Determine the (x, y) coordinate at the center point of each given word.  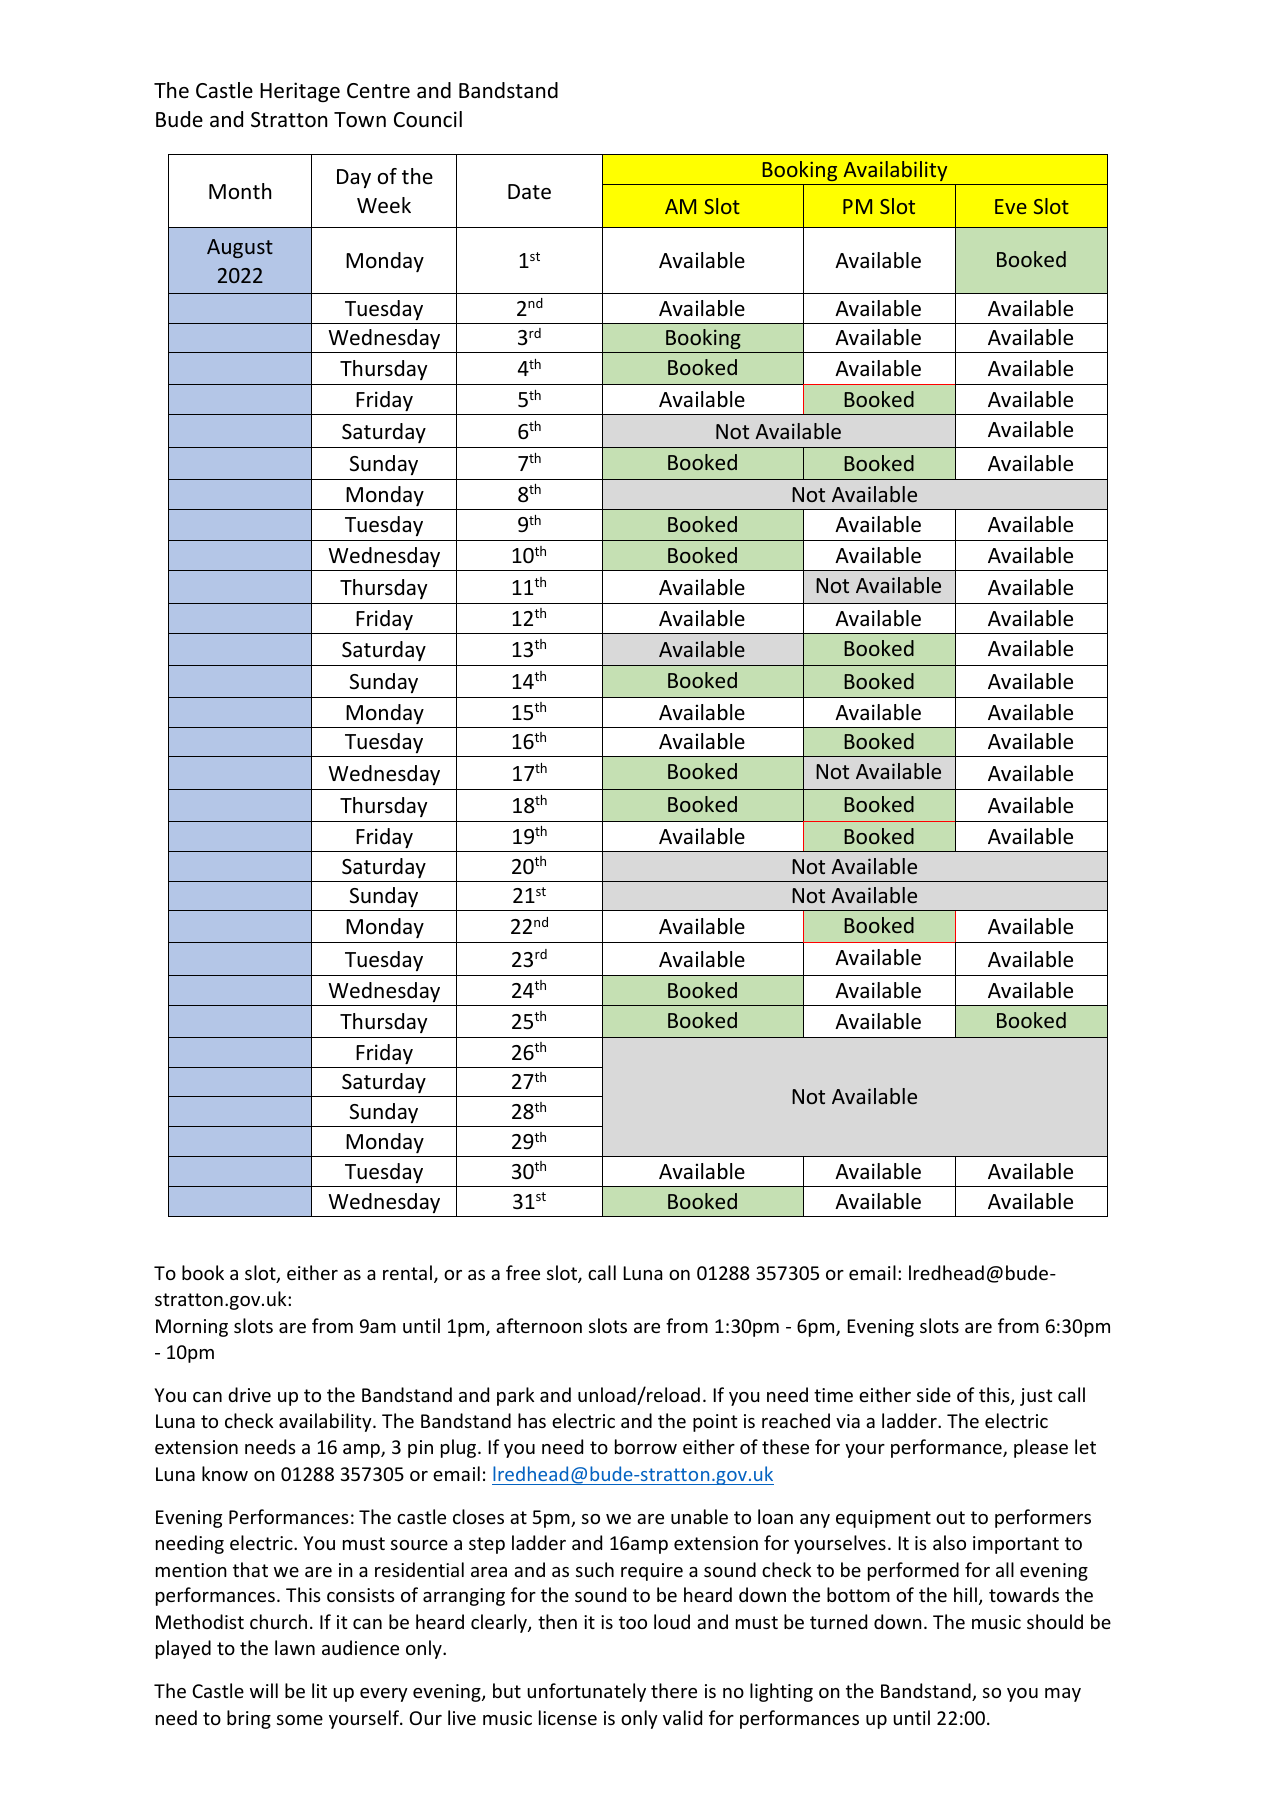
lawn (295, 1647)
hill (965, 1594)
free (523, 1272)
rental (409, 1274)
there (674, 1690)
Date (529, 192)
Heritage (300, 92)
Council (428, 119)
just (1036, 1397)
